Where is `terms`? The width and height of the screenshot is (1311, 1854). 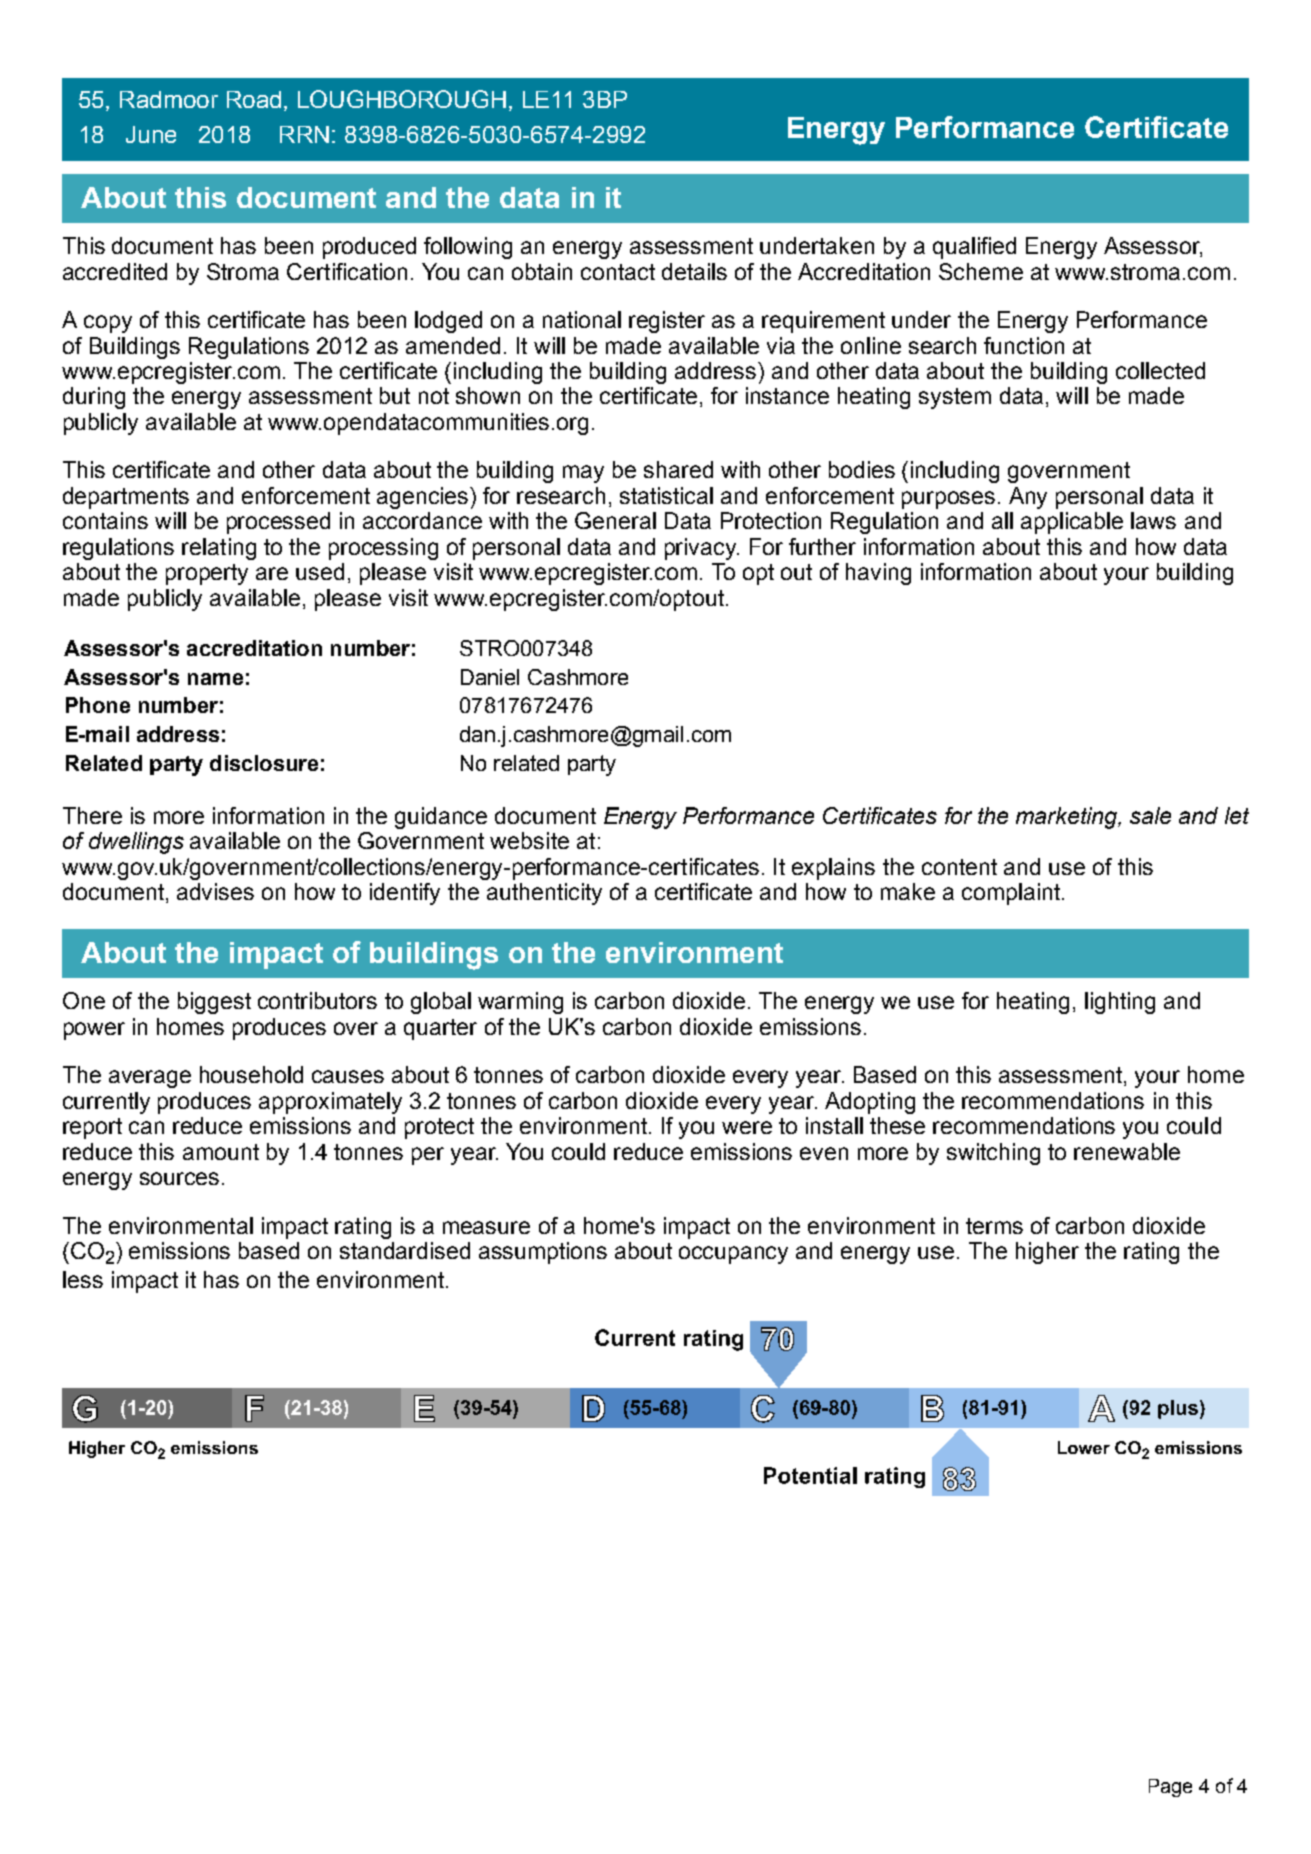
terms is located at coordinates (994, 1226).
